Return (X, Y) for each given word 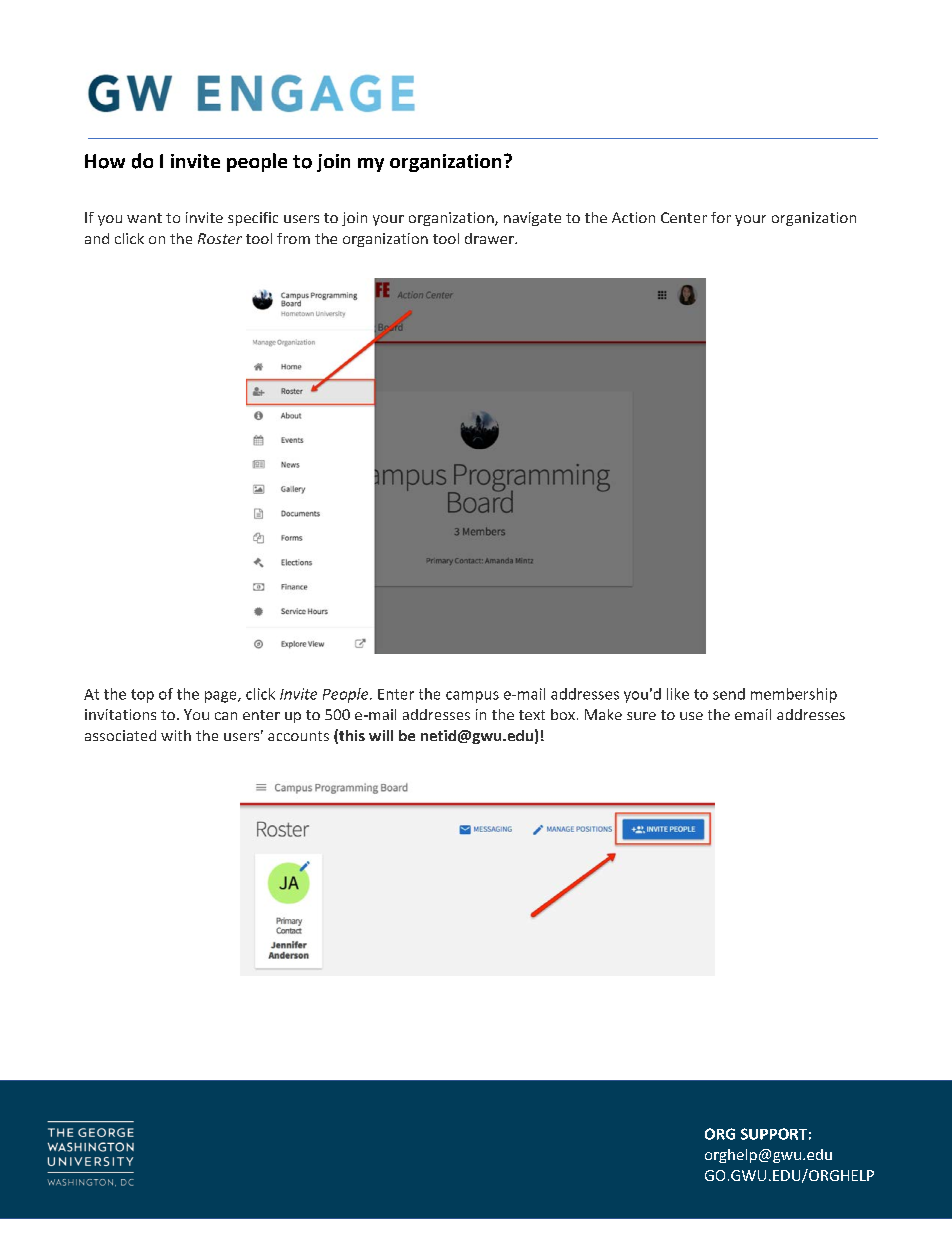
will (381, 735)
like (678, 694)
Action (633, 217)
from (293, 238)
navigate (532, 219)
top (142, 696)
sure (641, 716)
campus (472, 697)
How (105, 161)
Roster (220, 238)
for (721, 217)
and (97, 238)
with (176, 735)
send (729, 694)
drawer (490, 238)
